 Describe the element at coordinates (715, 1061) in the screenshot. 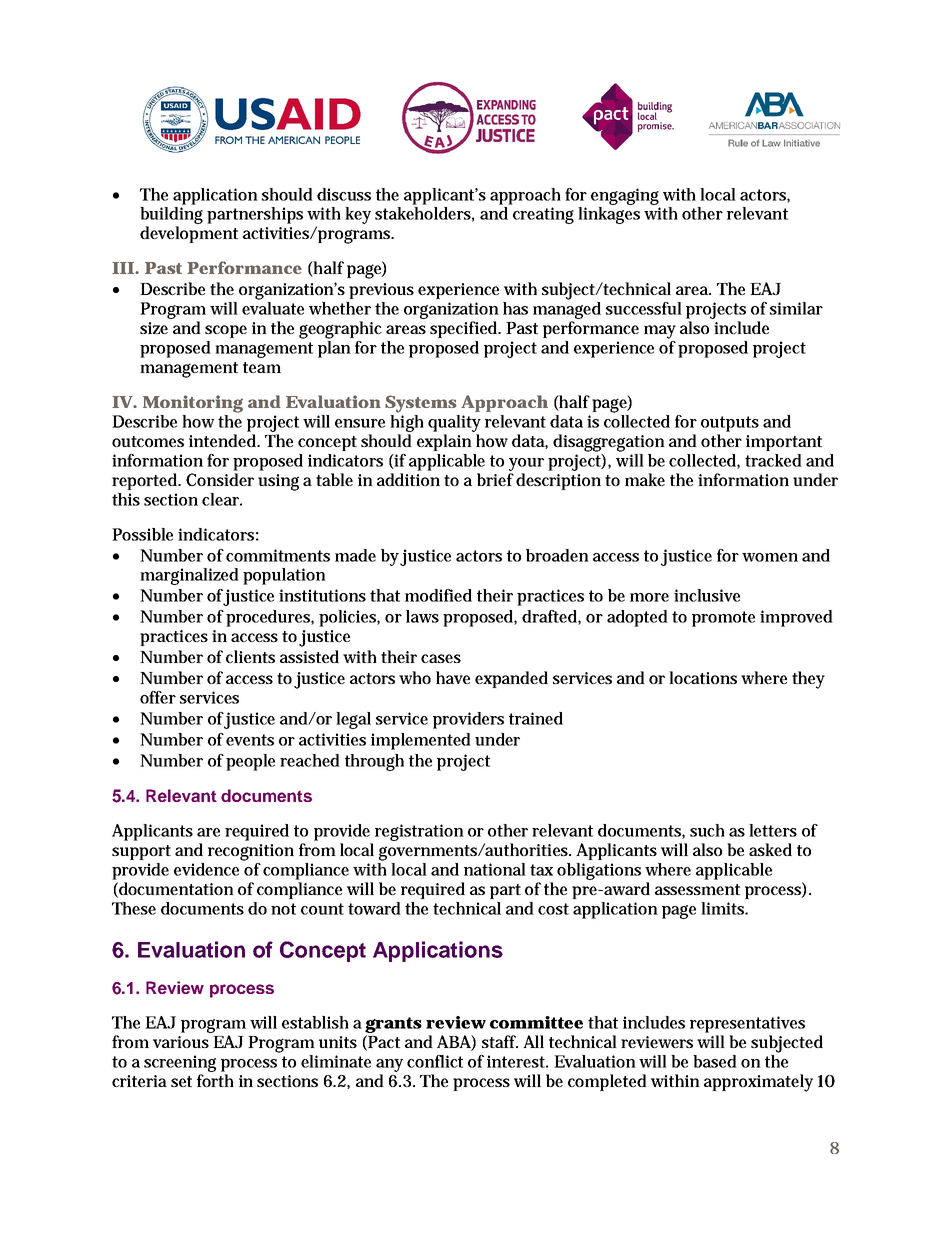

I see `based` at that location.
